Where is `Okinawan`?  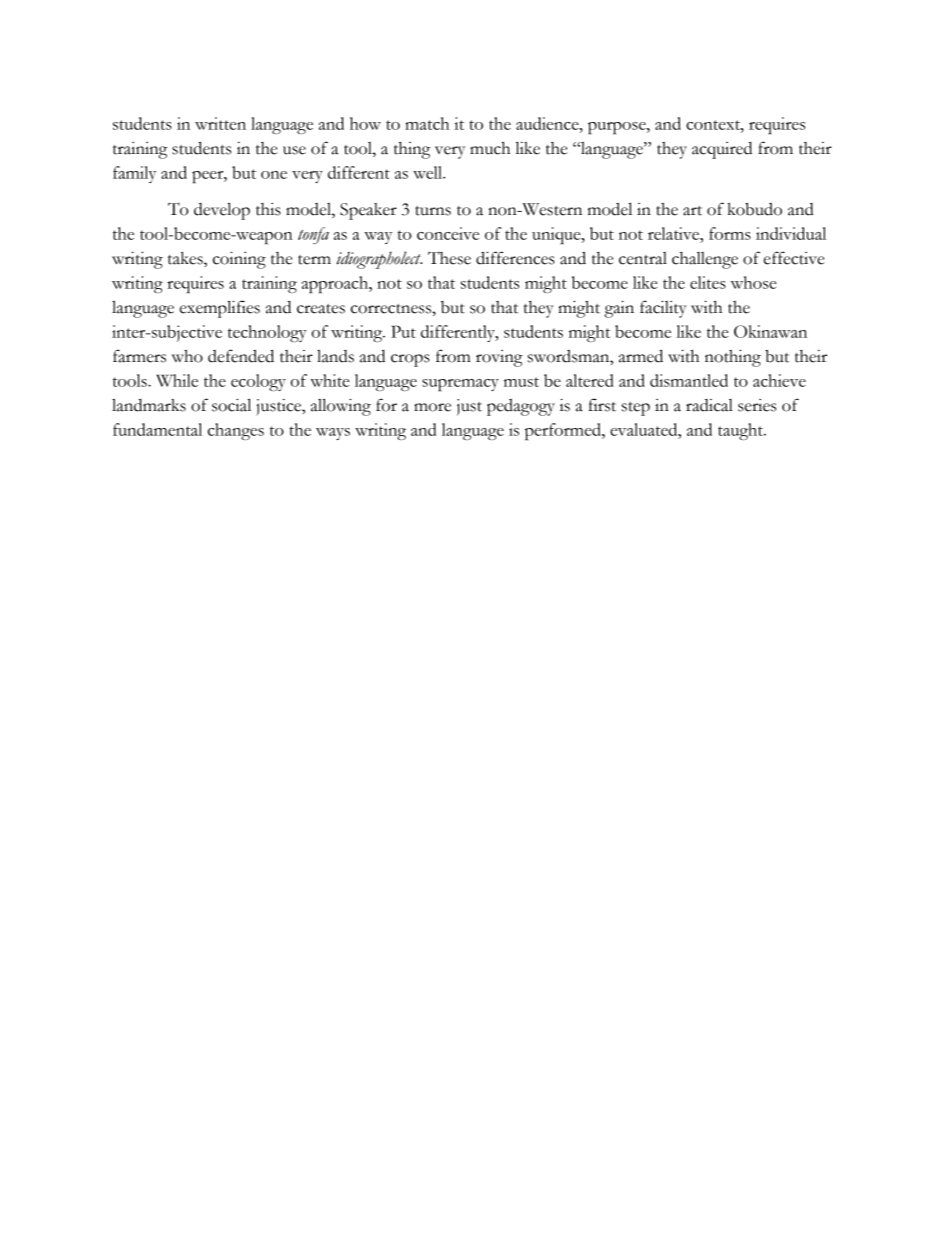 Okinawan is located at coordinates (770, 331).
